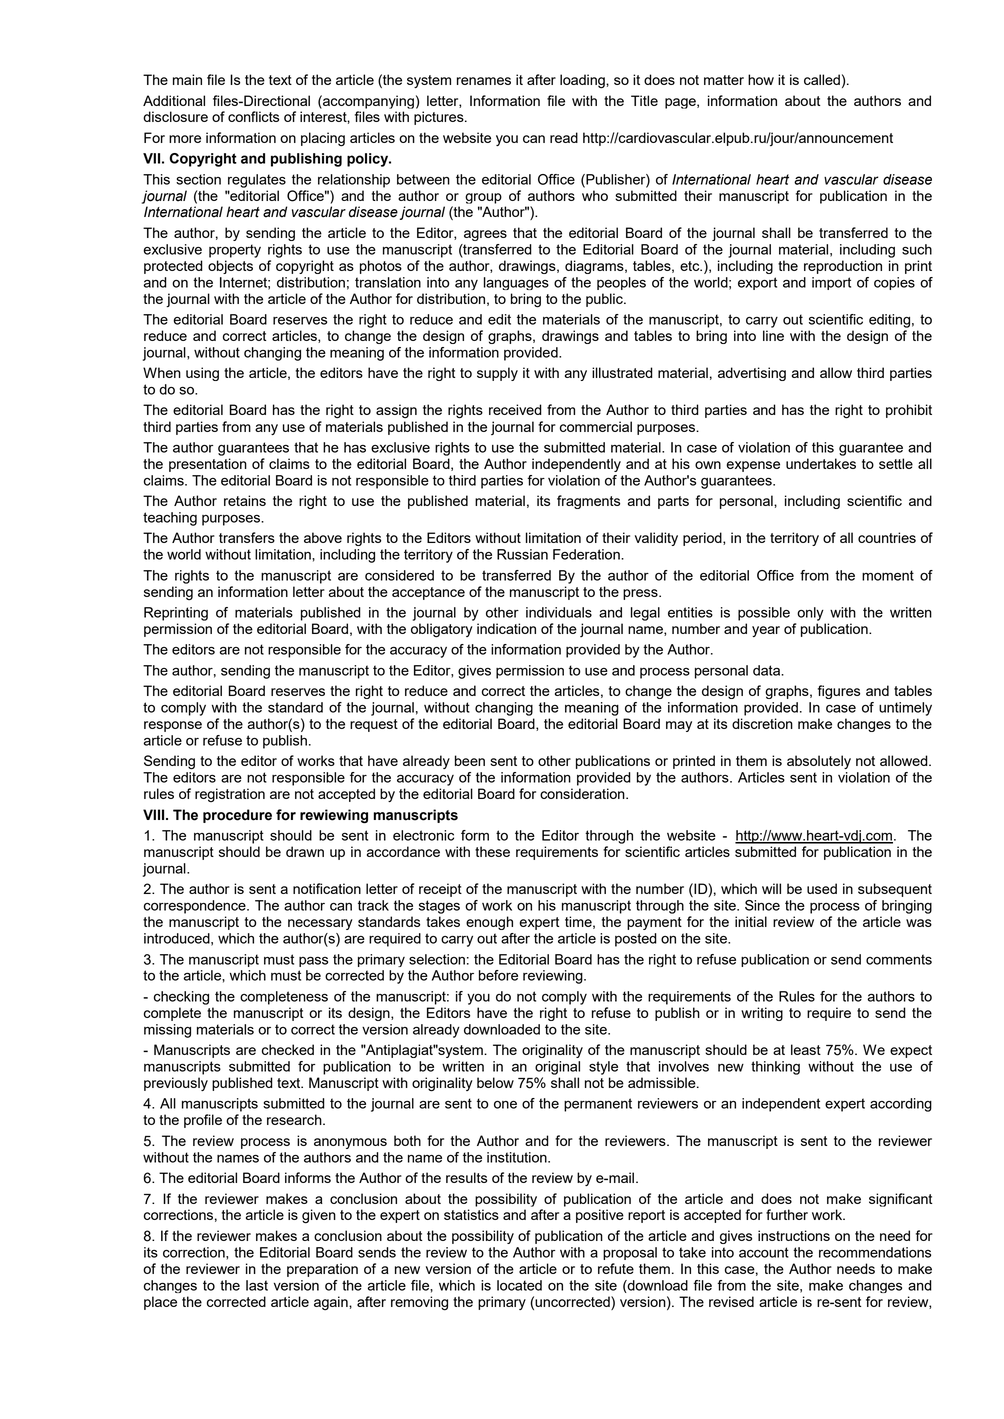 The image size is (1004, 1419). Describe the element at coordinates (257, 1285) in the screenshot. I see `last` at that location.
